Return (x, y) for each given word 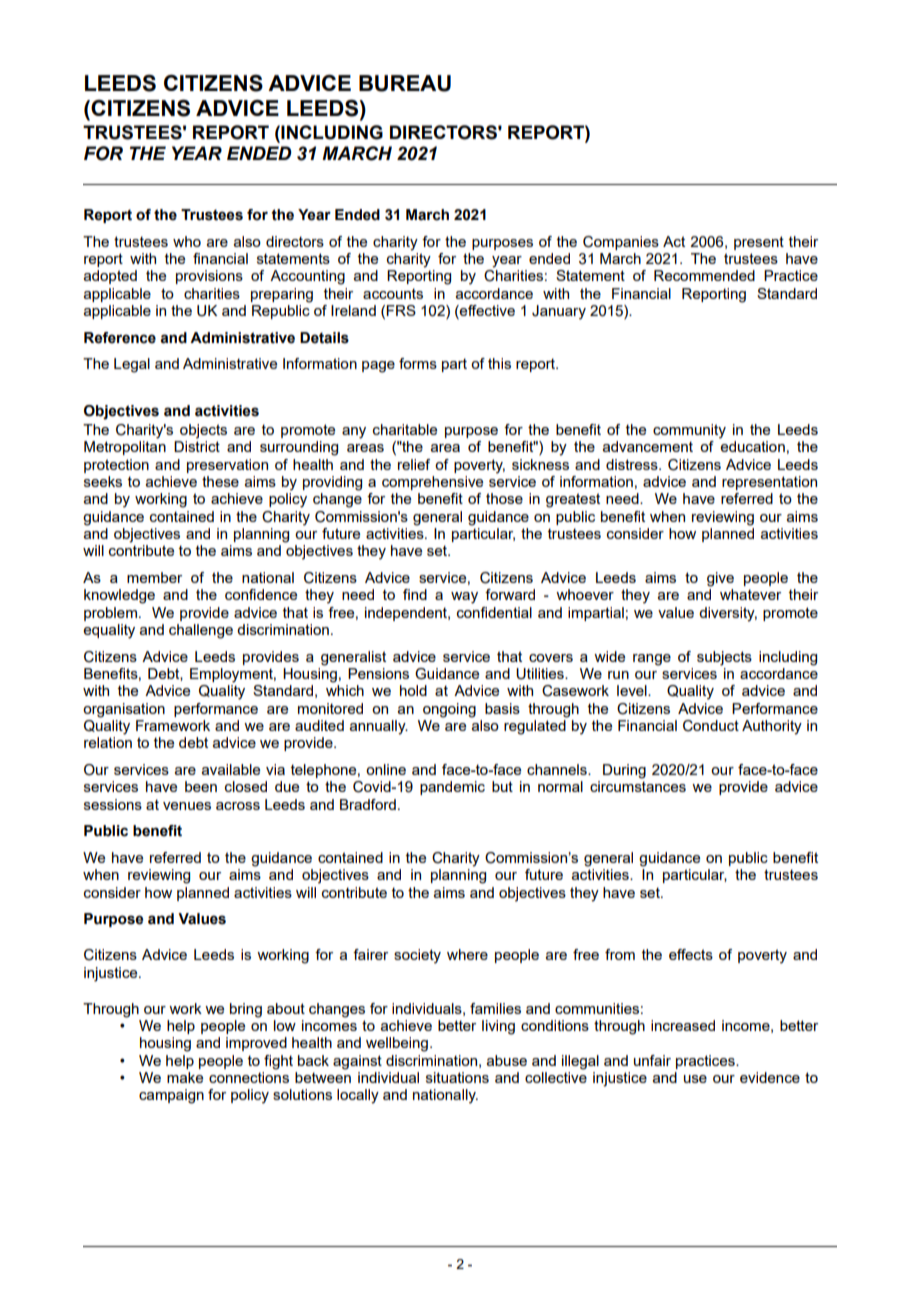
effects (691, 954)
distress (633, 464)
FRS (401, 310)
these (220, 481)
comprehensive (432, 483)
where (467, 954)
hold (413, 690)
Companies (621, 243)
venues (187, 806)
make (185, 1077)
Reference (120, 338)
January (559, 312)
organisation (124, 710)
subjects (724, 658)
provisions (209, 277)
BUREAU (405, 83)
